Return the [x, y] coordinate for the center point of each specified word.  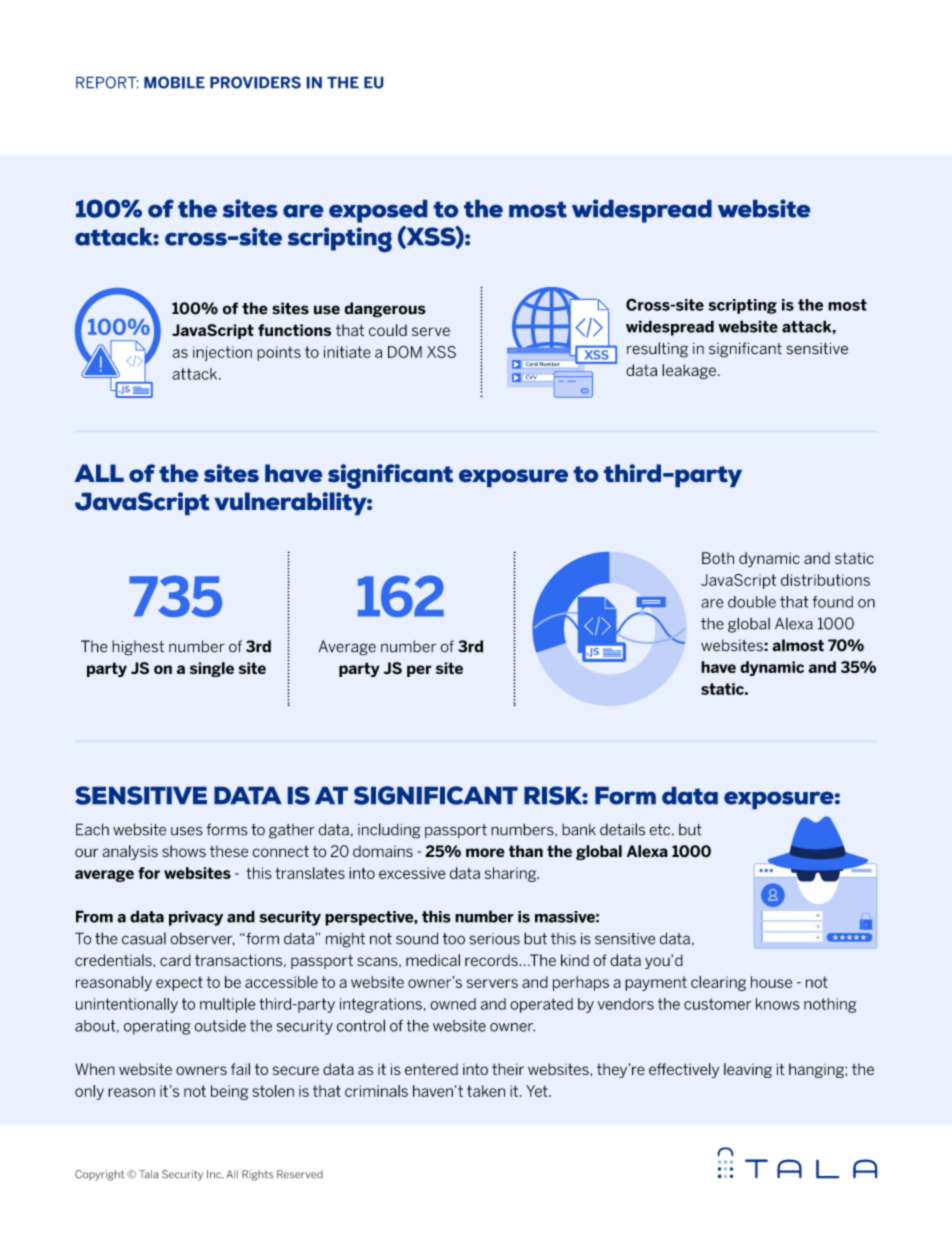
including [389, 831]
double [752, 602]
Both [718, 558]
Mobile [174, 82]
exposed [378, 211]
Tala [148, 1174]
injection [222, 353]
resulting [657, 350]
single [212, 669]
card [175, 960]
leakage [689, 371]
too [454, 939]
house [771, 982]
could [388, 330]
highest [138, 648]
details [622, 829]
